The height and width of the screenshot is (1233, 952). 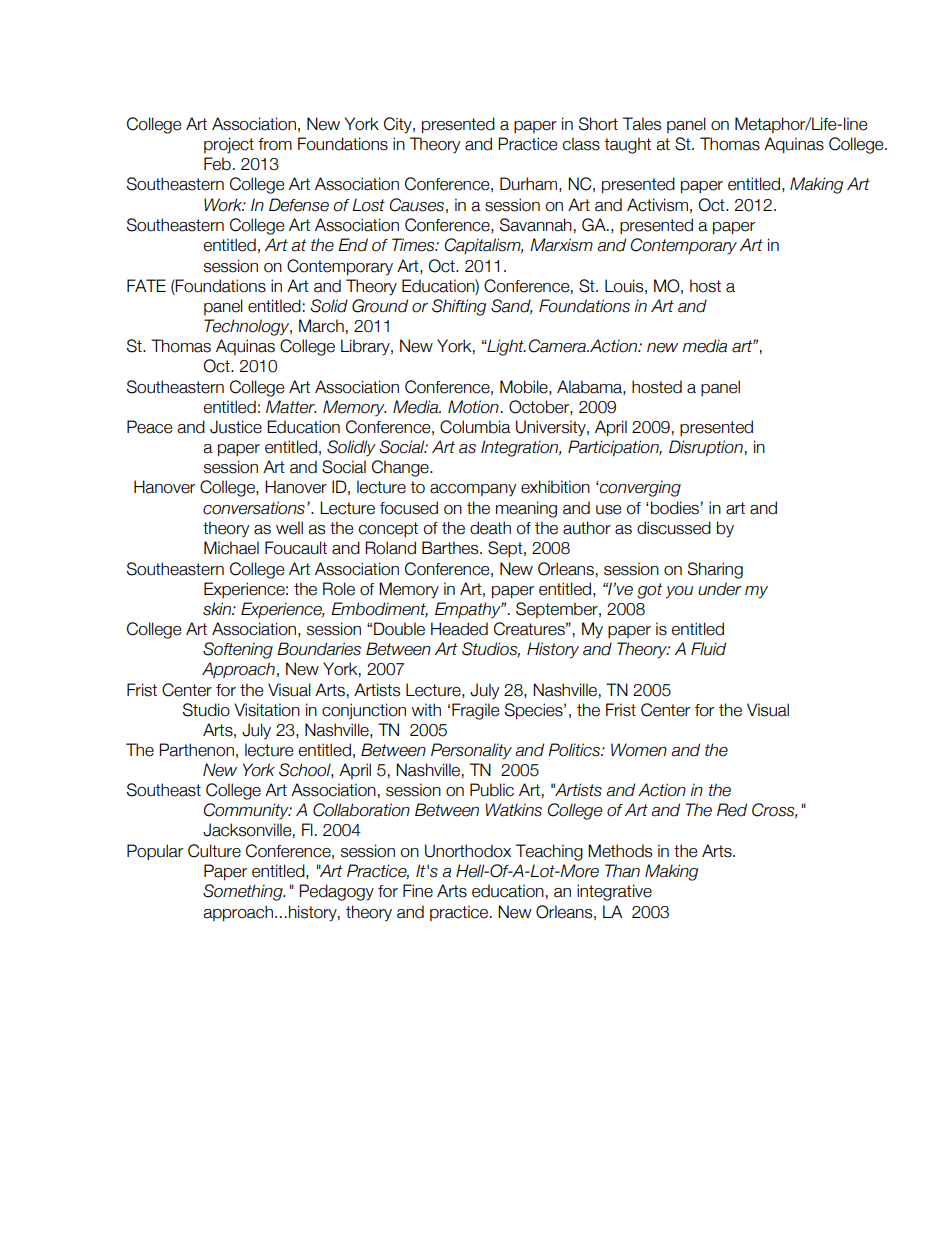 What do you see at coordinates (706, 448) in the screenshot?
I see `Disruption` at bounding box center [706, 448].
